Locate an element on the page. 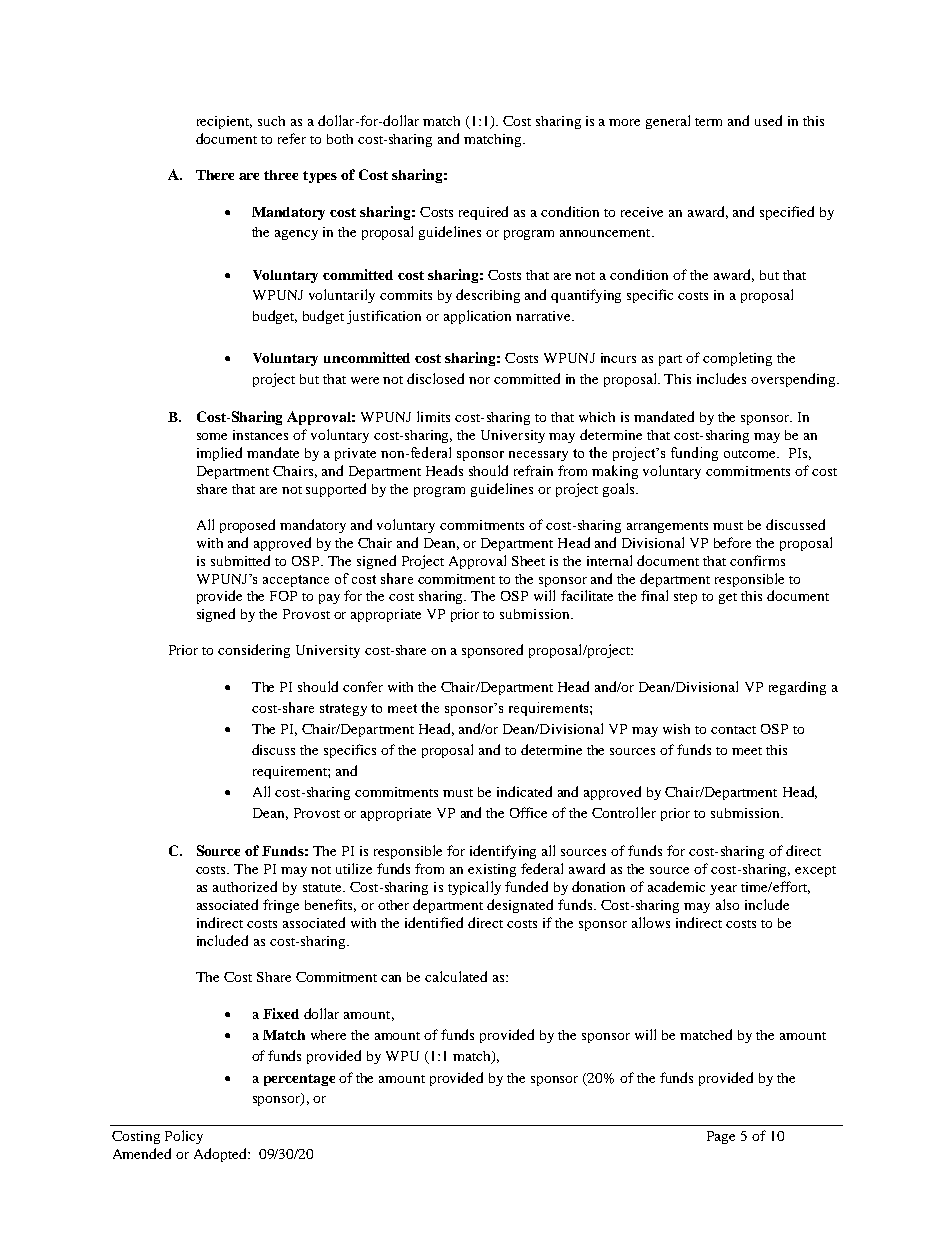  percentage is located at coordinates (299, 1080).
